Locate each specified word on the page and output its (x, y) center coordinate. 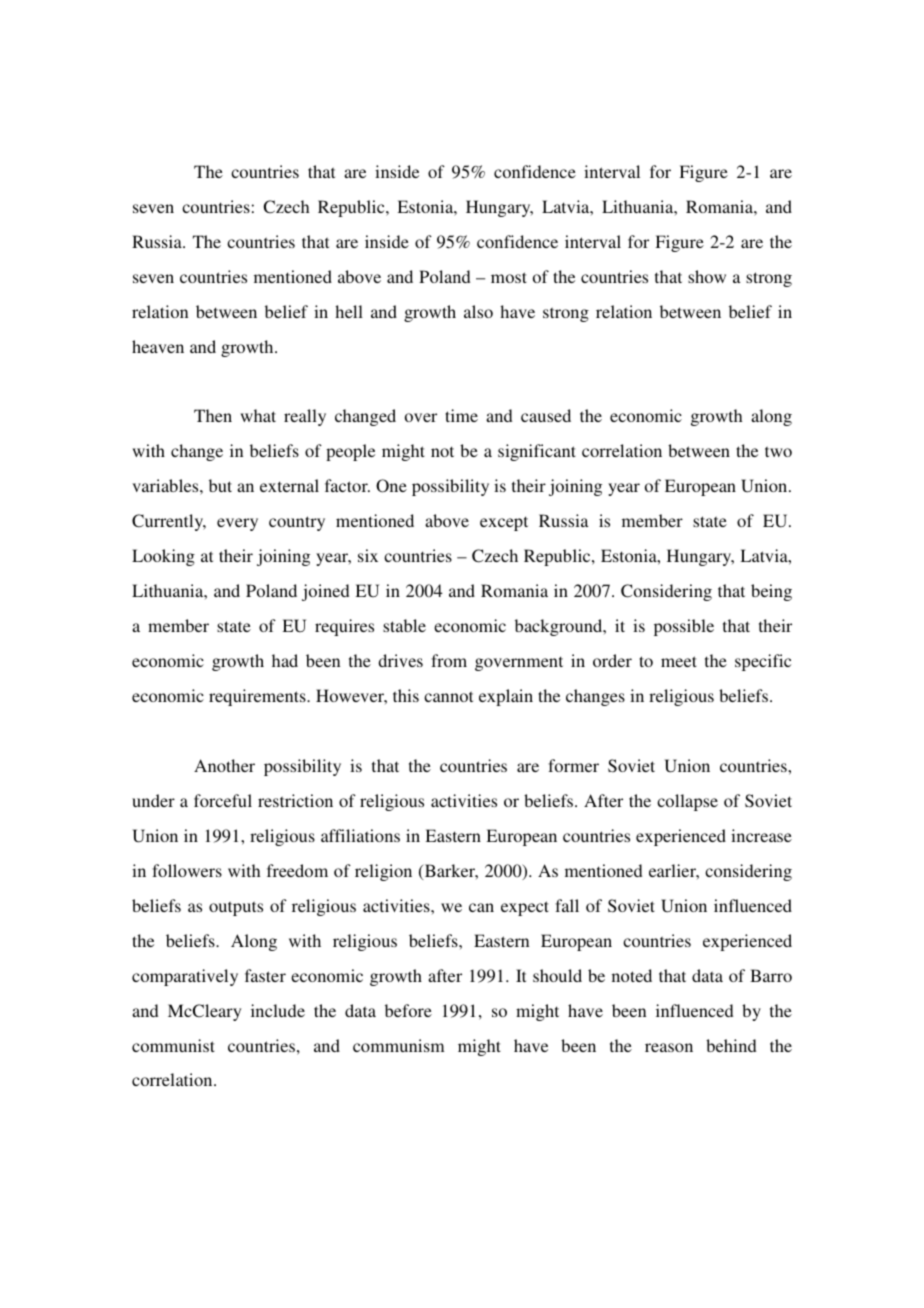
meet (679, 661)
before (408, 1010)
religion (383, 872)
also (478, 311)
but (220, 485)
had (285, 660)
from (449, 660)
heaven (158, 346)
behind (731, 1045)
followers (187, 870)
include (278, 1010)
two (778, 451)
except (504, 523)
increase (761, 835)
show (707, 276)
